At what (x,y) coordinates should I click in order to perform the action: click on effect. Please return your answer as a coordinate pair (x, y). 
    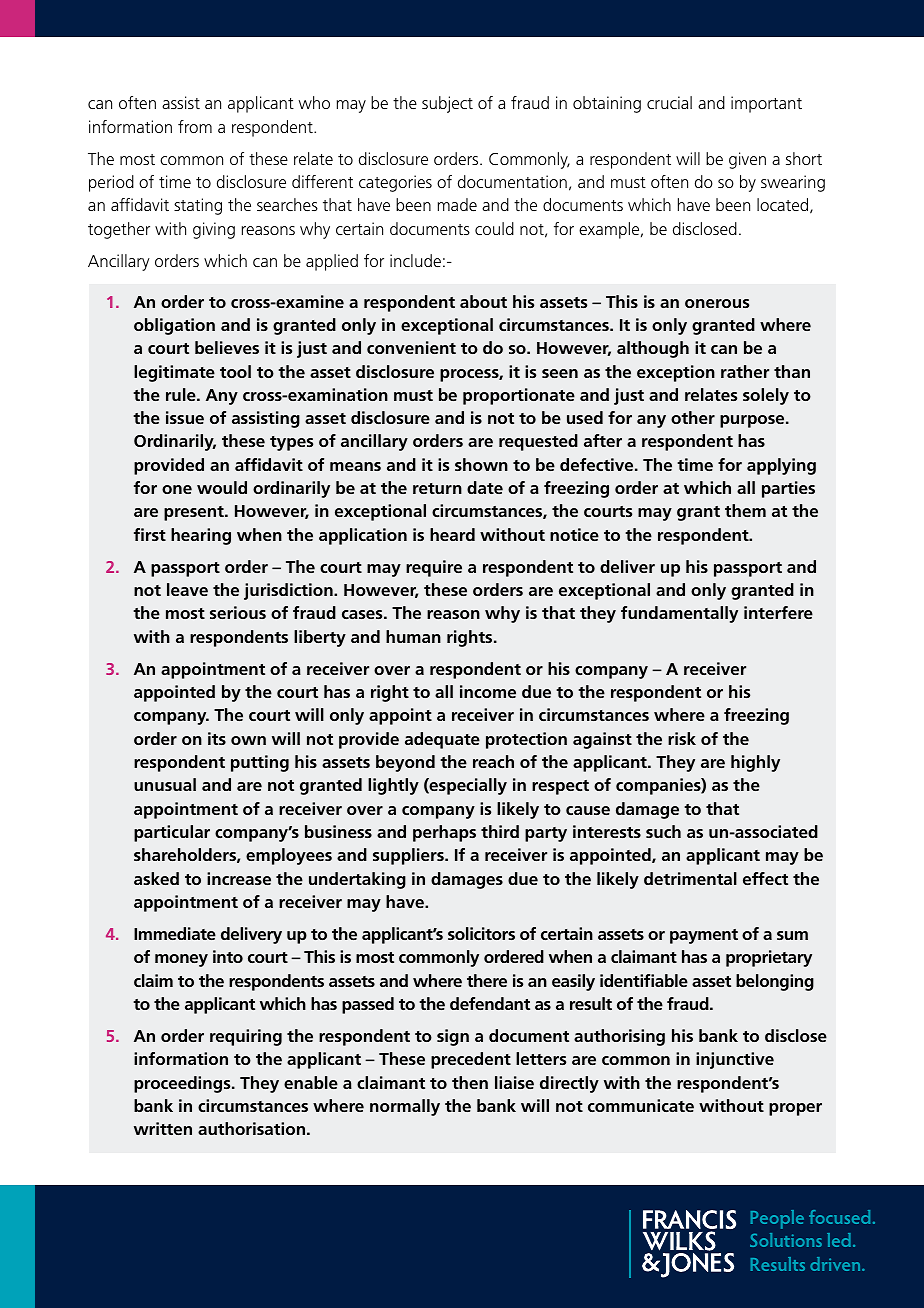
    Looking at the image, I should click on (765, 878).
